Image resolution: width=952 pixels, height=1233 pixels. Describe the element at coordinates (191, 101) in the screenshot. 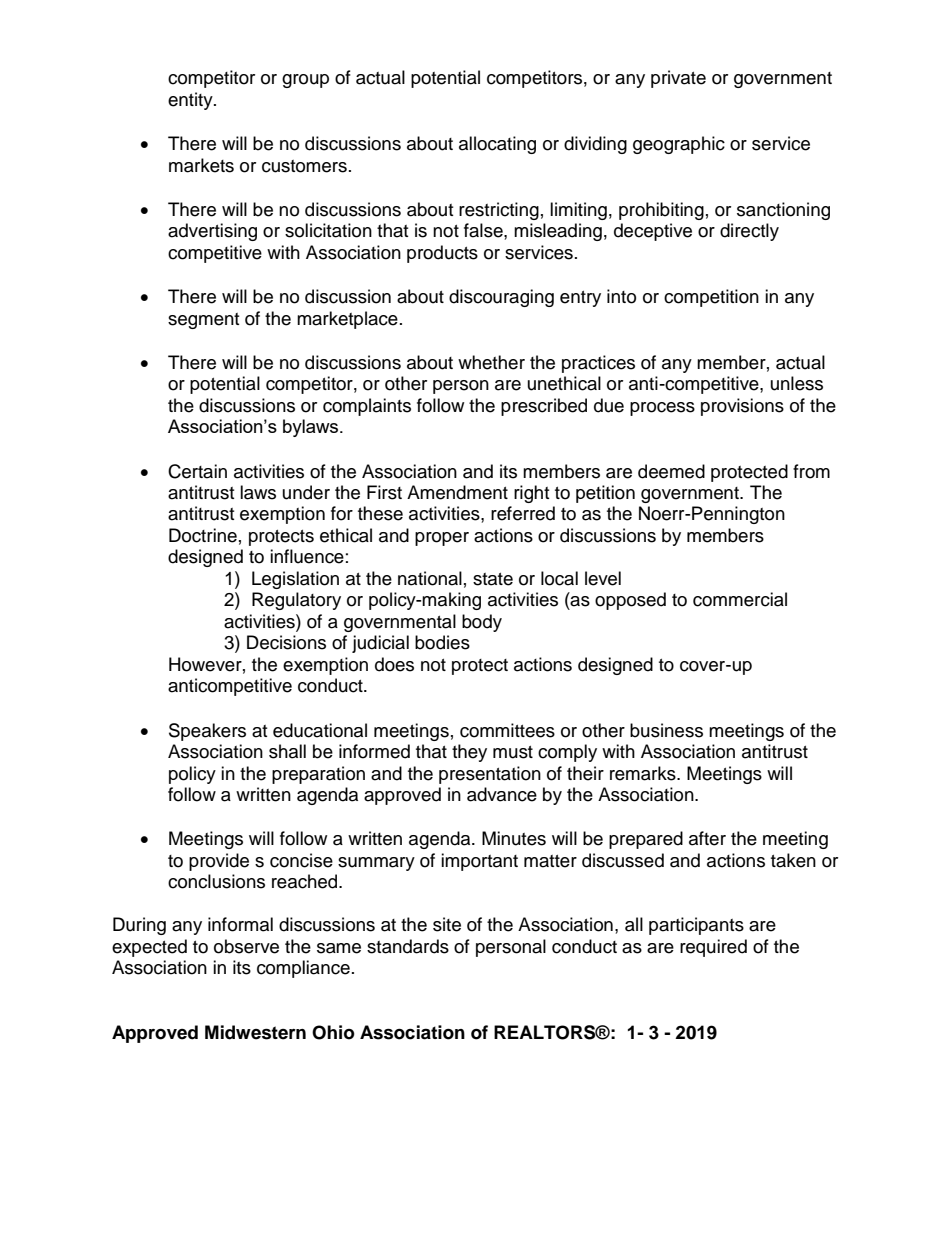

I see `entity` at that location.
